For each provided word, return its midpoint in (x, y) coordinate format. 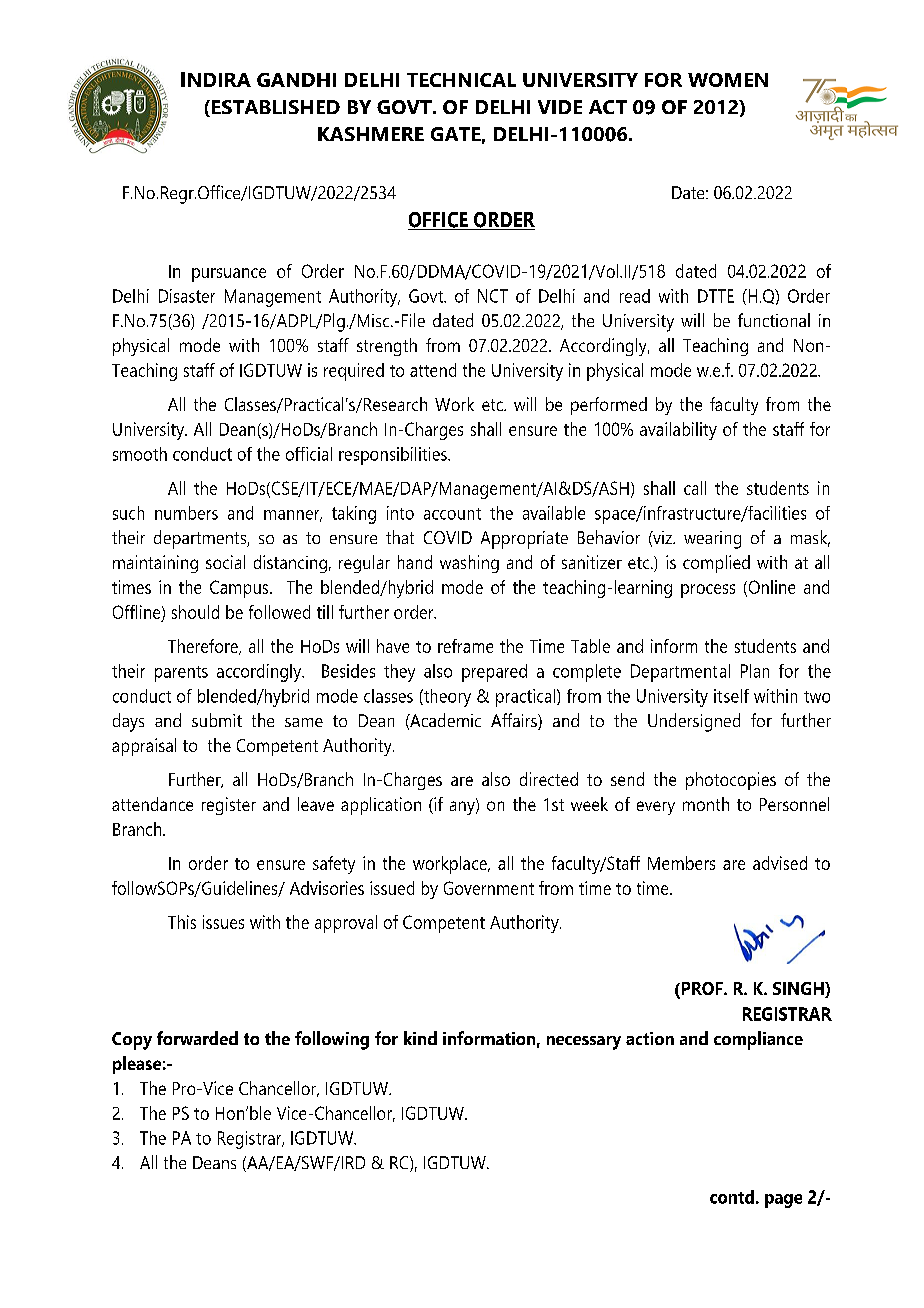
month (706, 804)
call (695, 488)
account (452, 514)
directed (549, 779)
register (229, 806)
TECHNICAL (461, 80)
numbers (186, 513)
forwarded (197, 1038)
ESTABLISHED (276, 107)
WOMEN (728, 80)
